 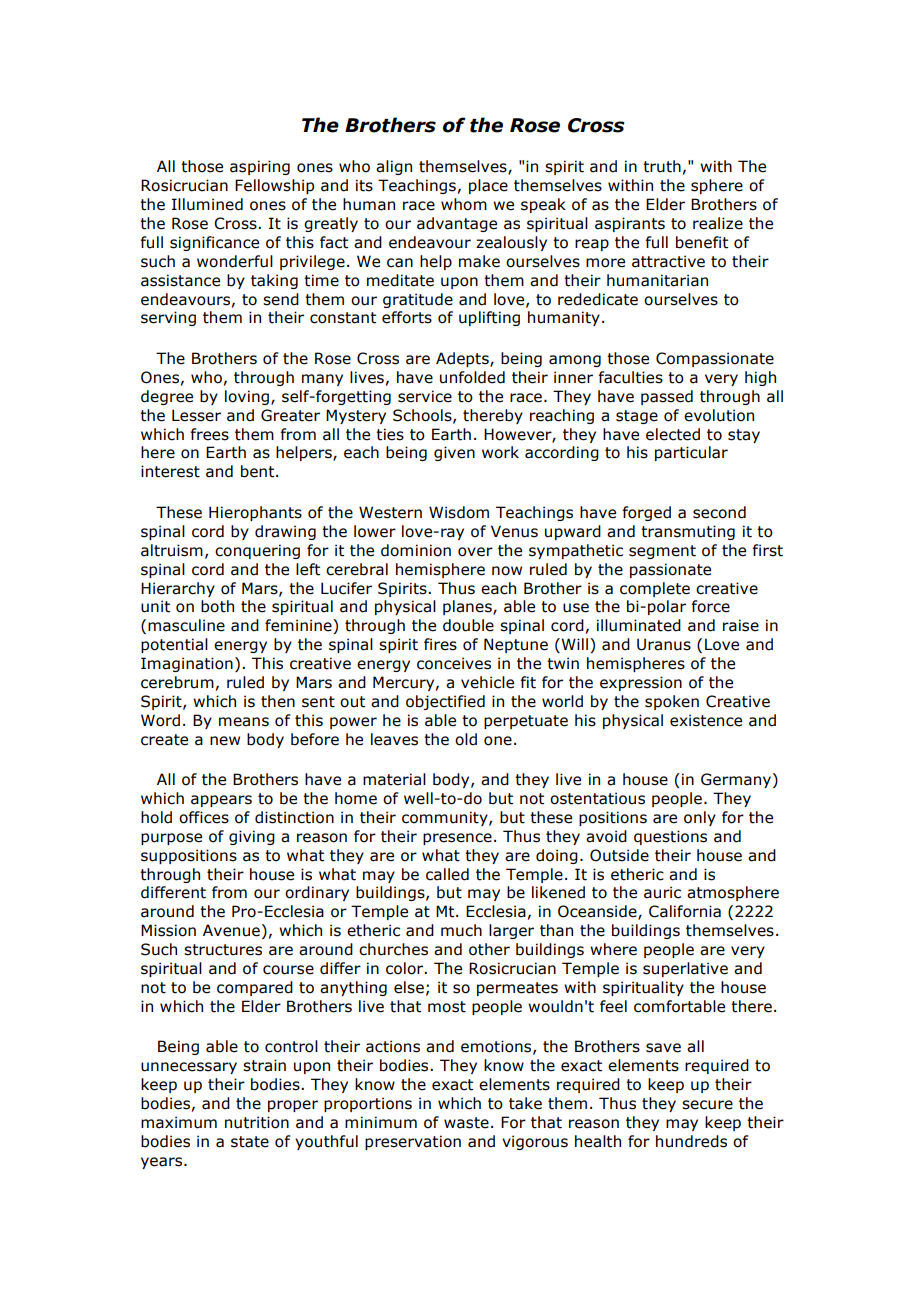 I want to click on Fellowship, so click(x=274, y=186).
